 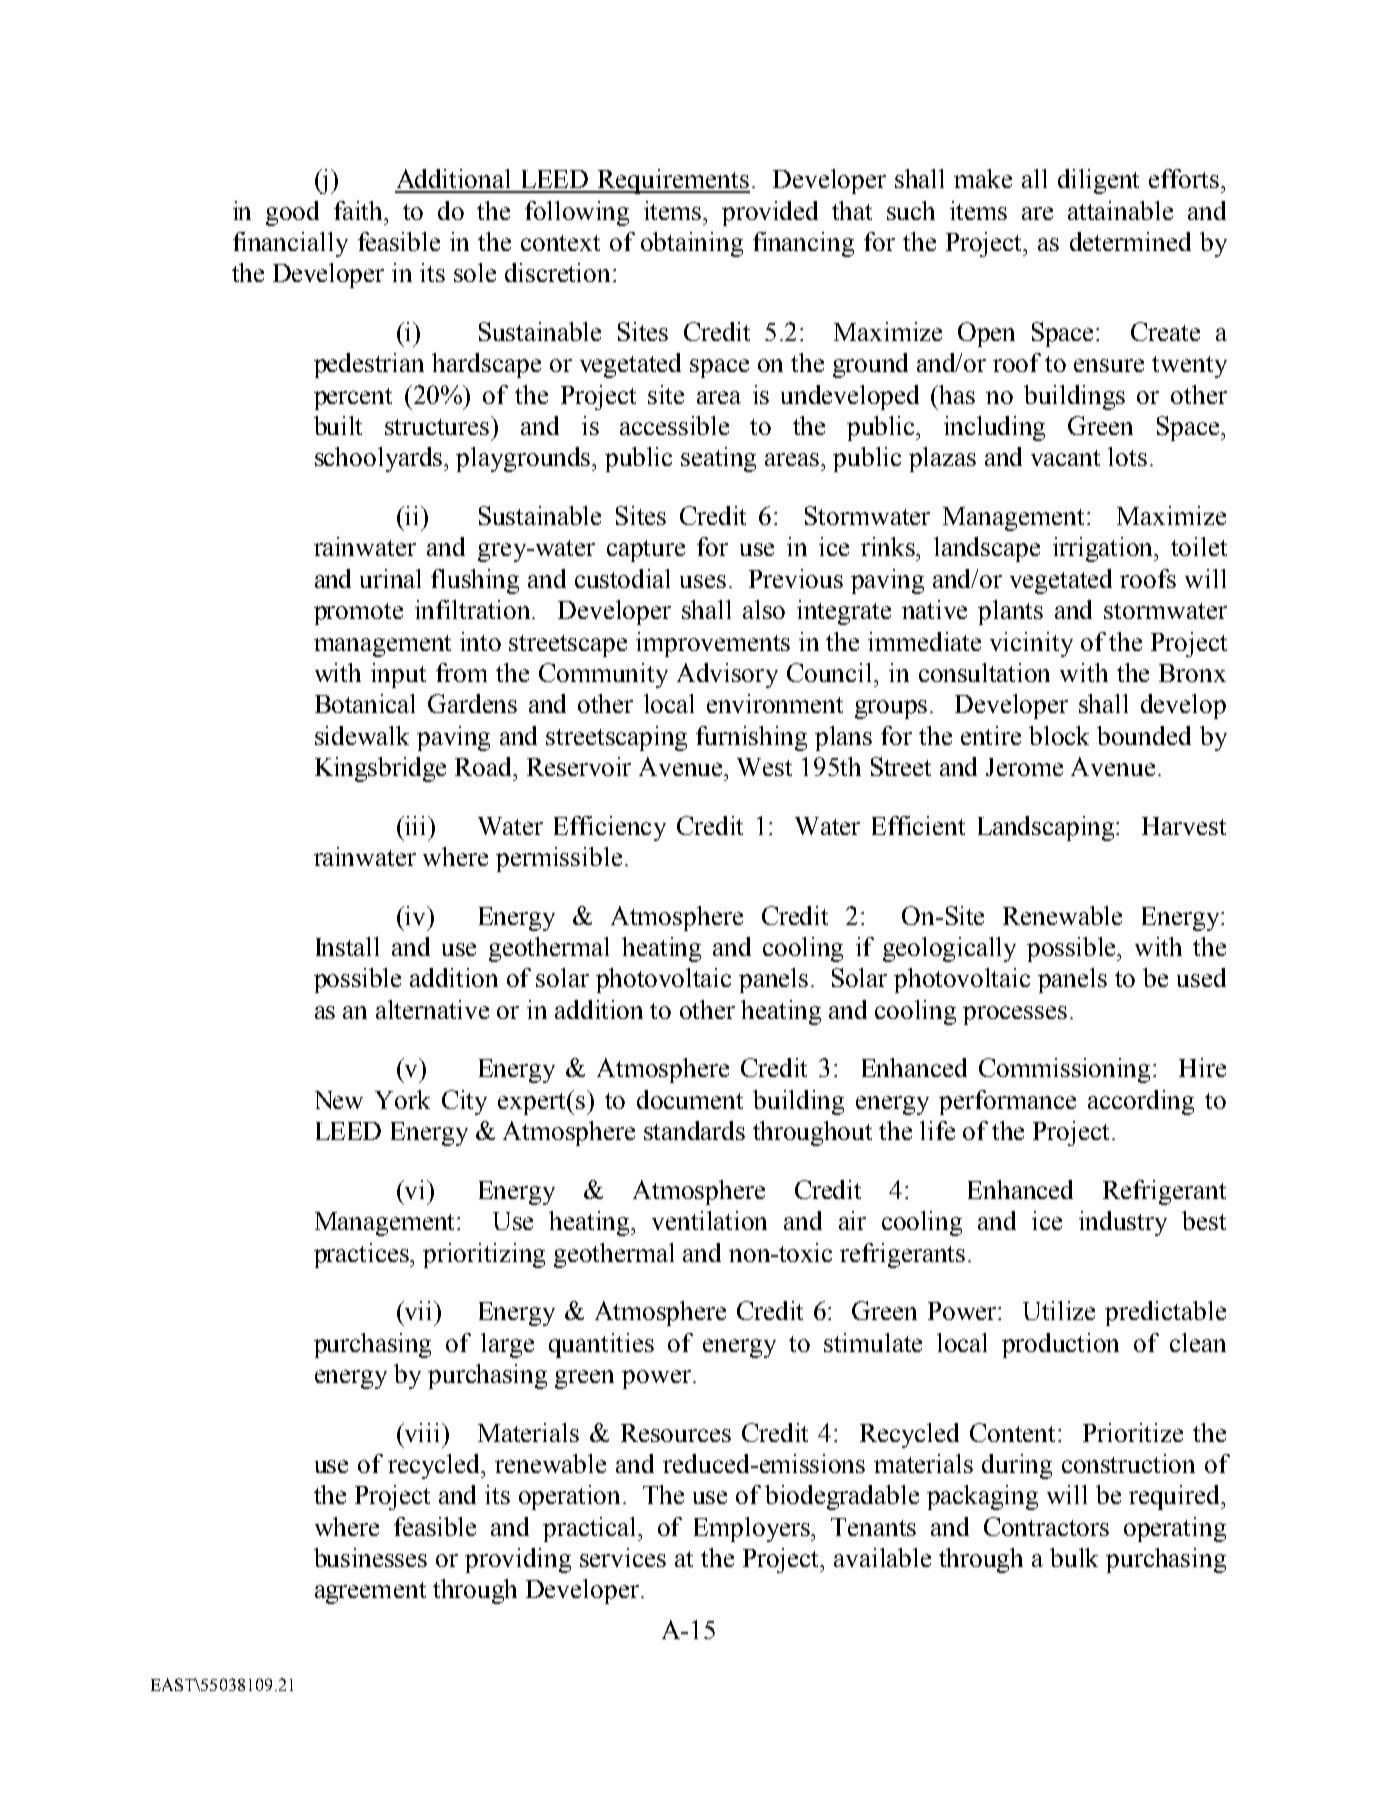 I want to click on West, so click(x=764, y=767).
